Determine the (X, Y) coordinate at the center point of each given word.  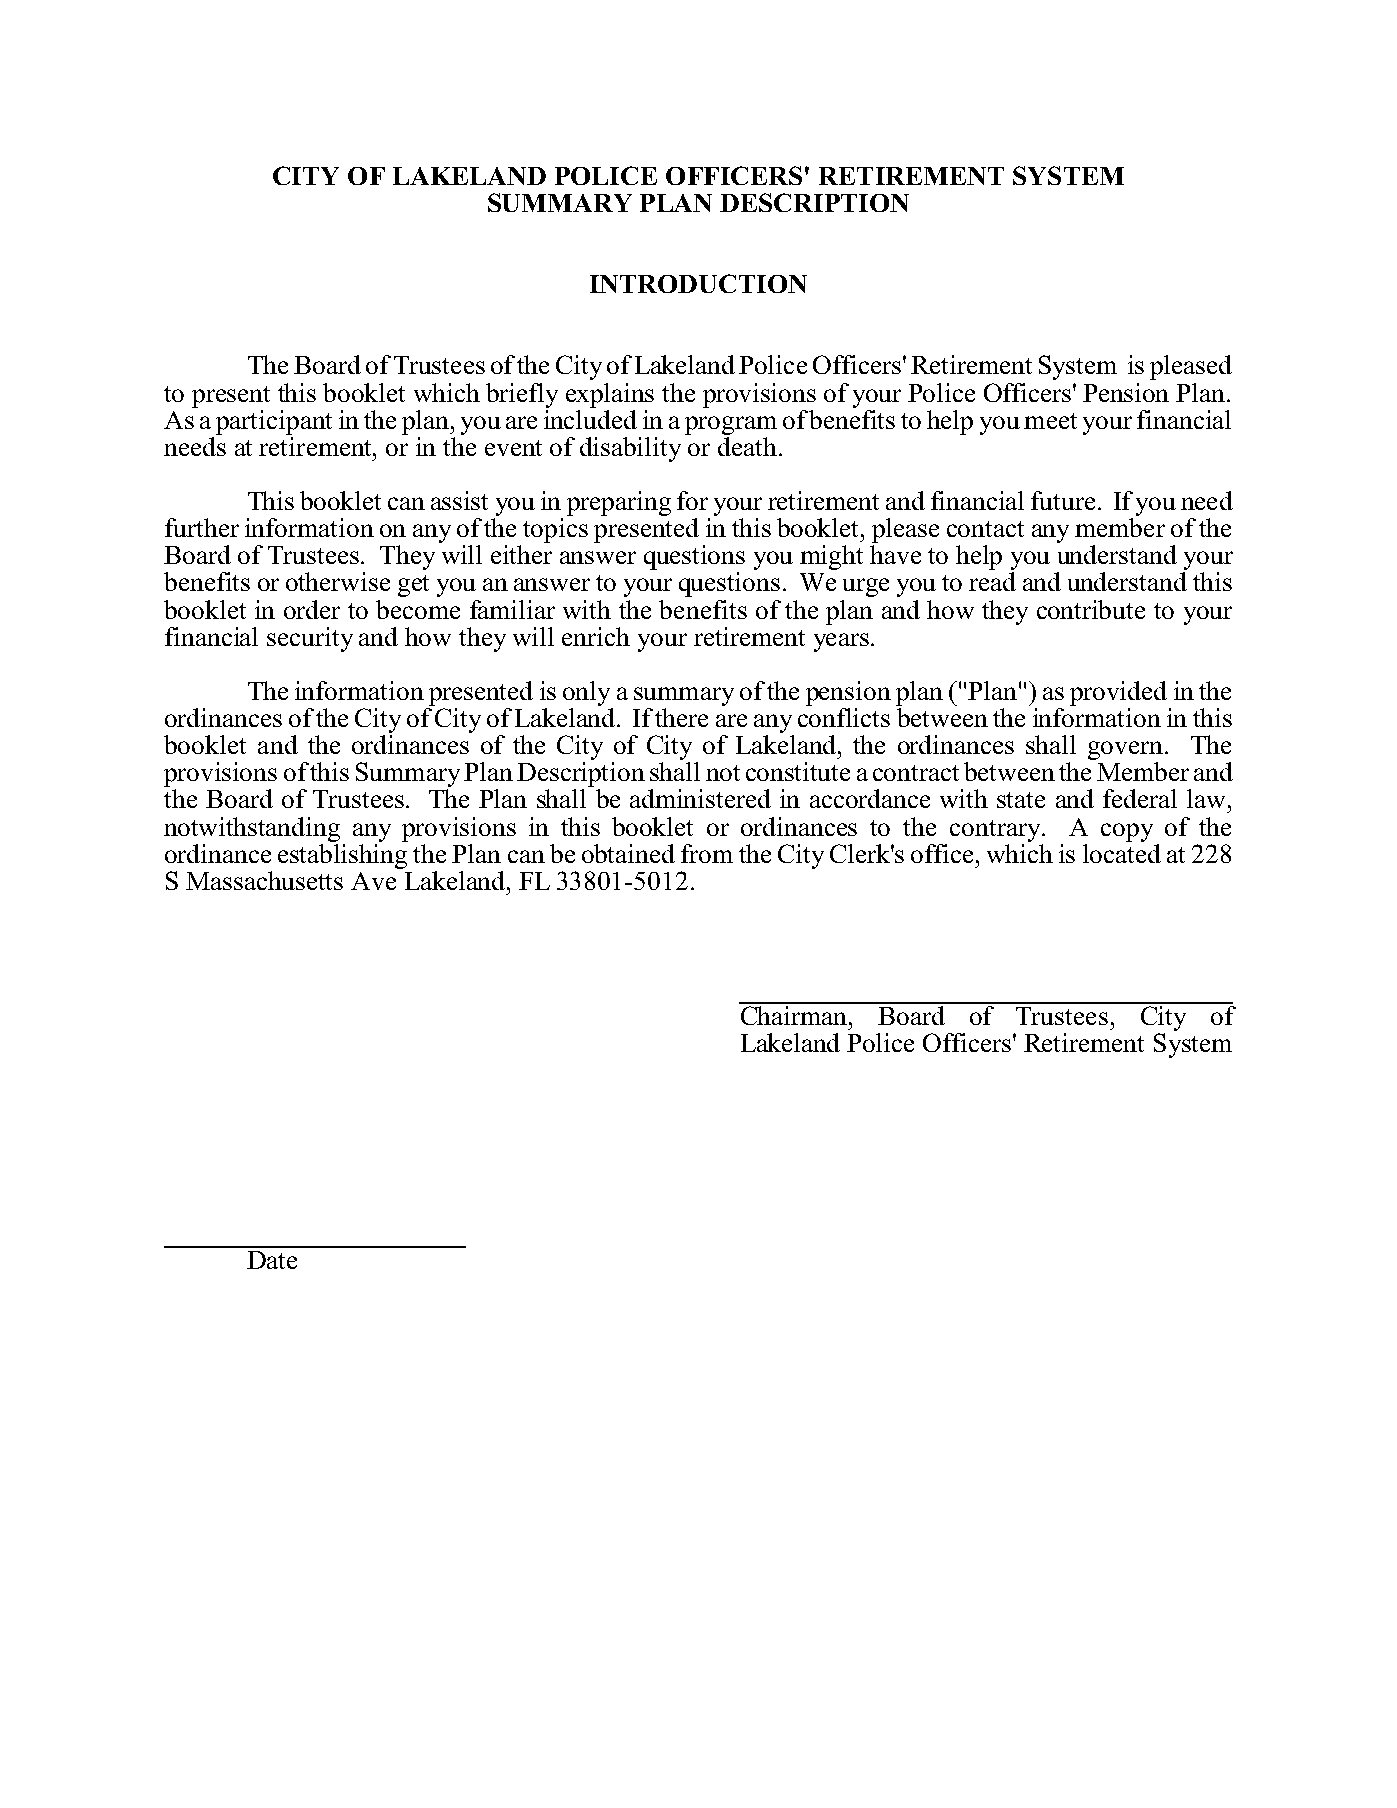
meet (1050, 421)
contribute (1091, 609)
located (1122, 852)
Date (272, 1260)
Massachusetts (264, 880)
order (312, 609)
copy (1127, 832)
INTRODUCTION (698, 283)
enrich (596, 636)
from (707, 853)
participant (274, 422)
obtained (628, 853)
